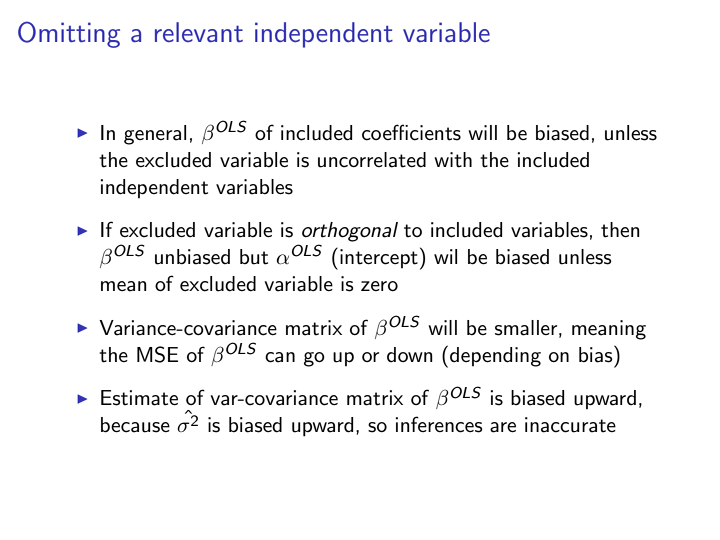 The width and height of the screenshot is (720, 540). Describe the element at coordinates (254, 257) in the screenshot. I see `but` at that location.
